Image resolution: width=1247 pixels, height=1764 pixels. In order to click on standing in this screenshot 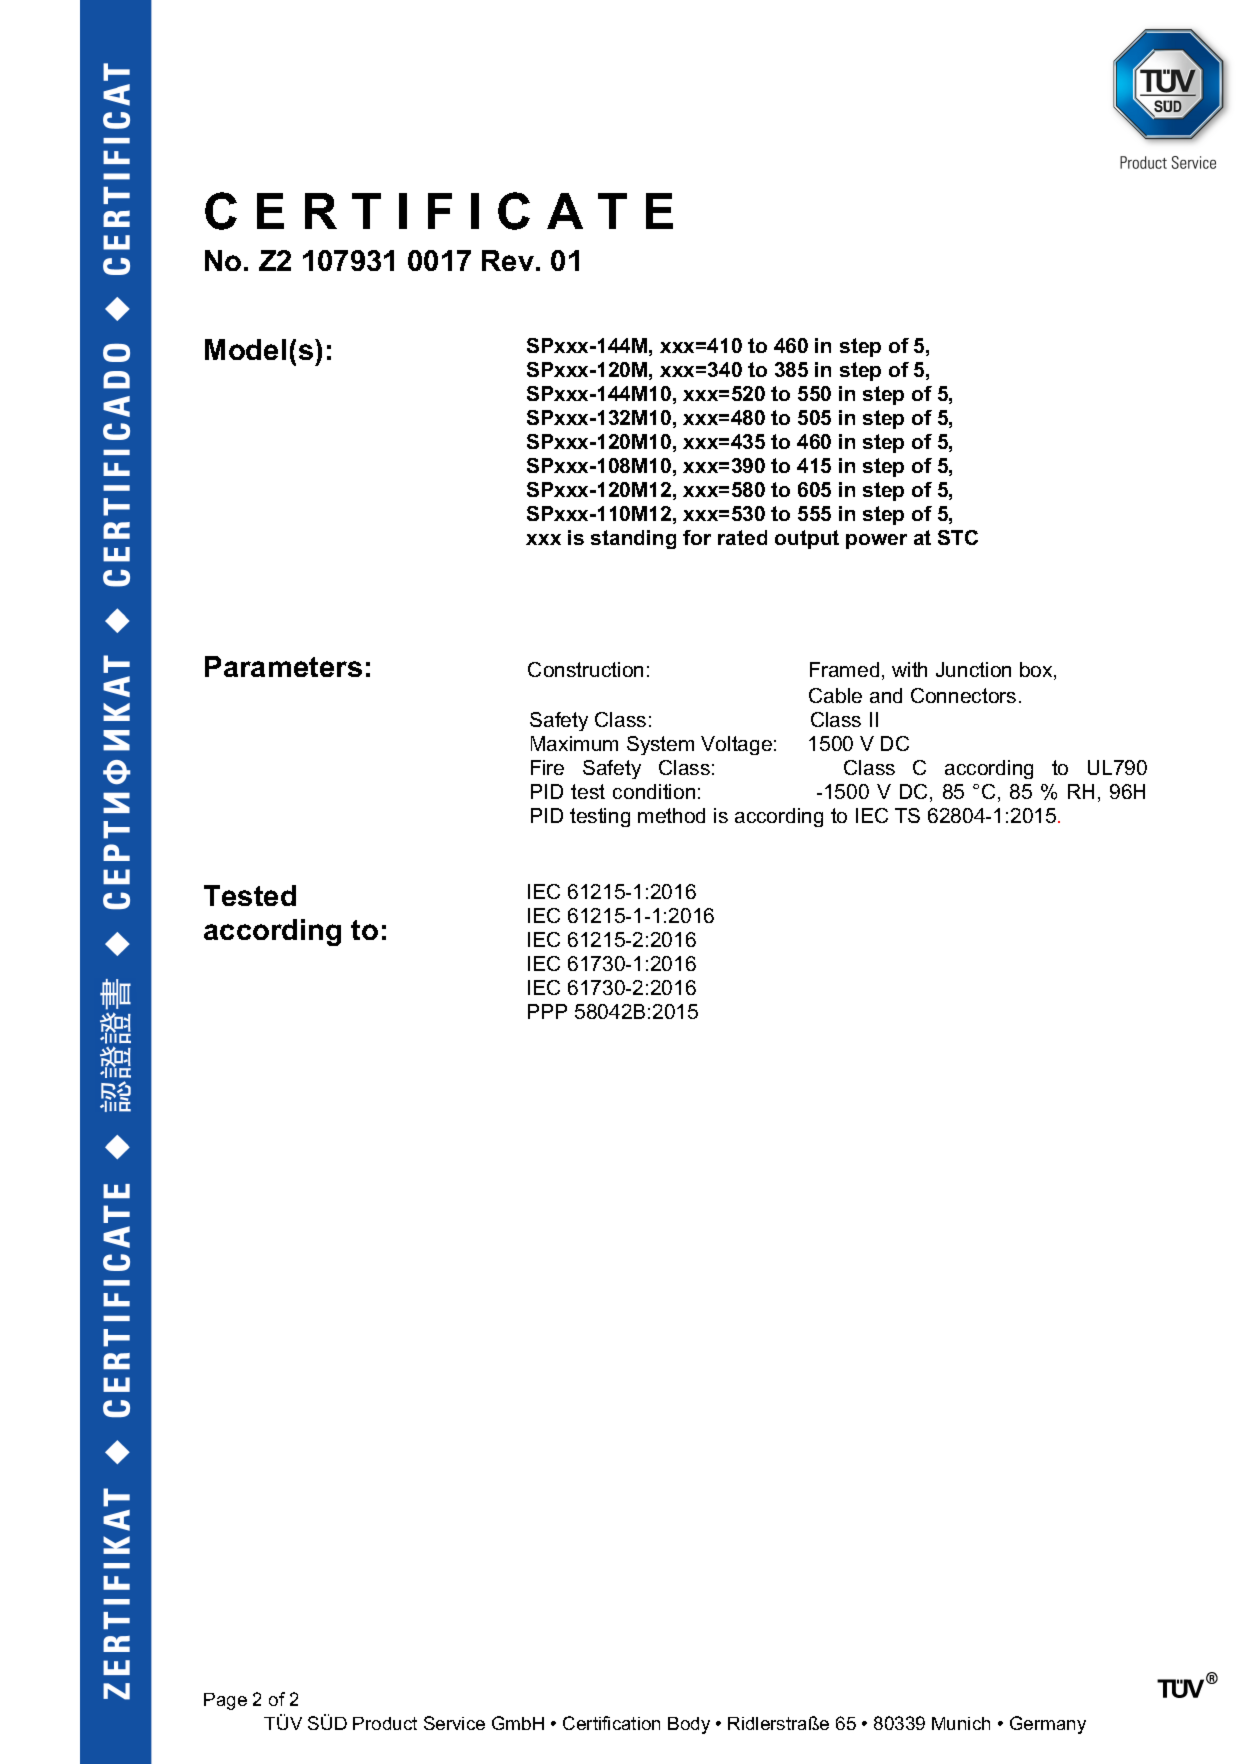, I will do `click(633, 539)`.
